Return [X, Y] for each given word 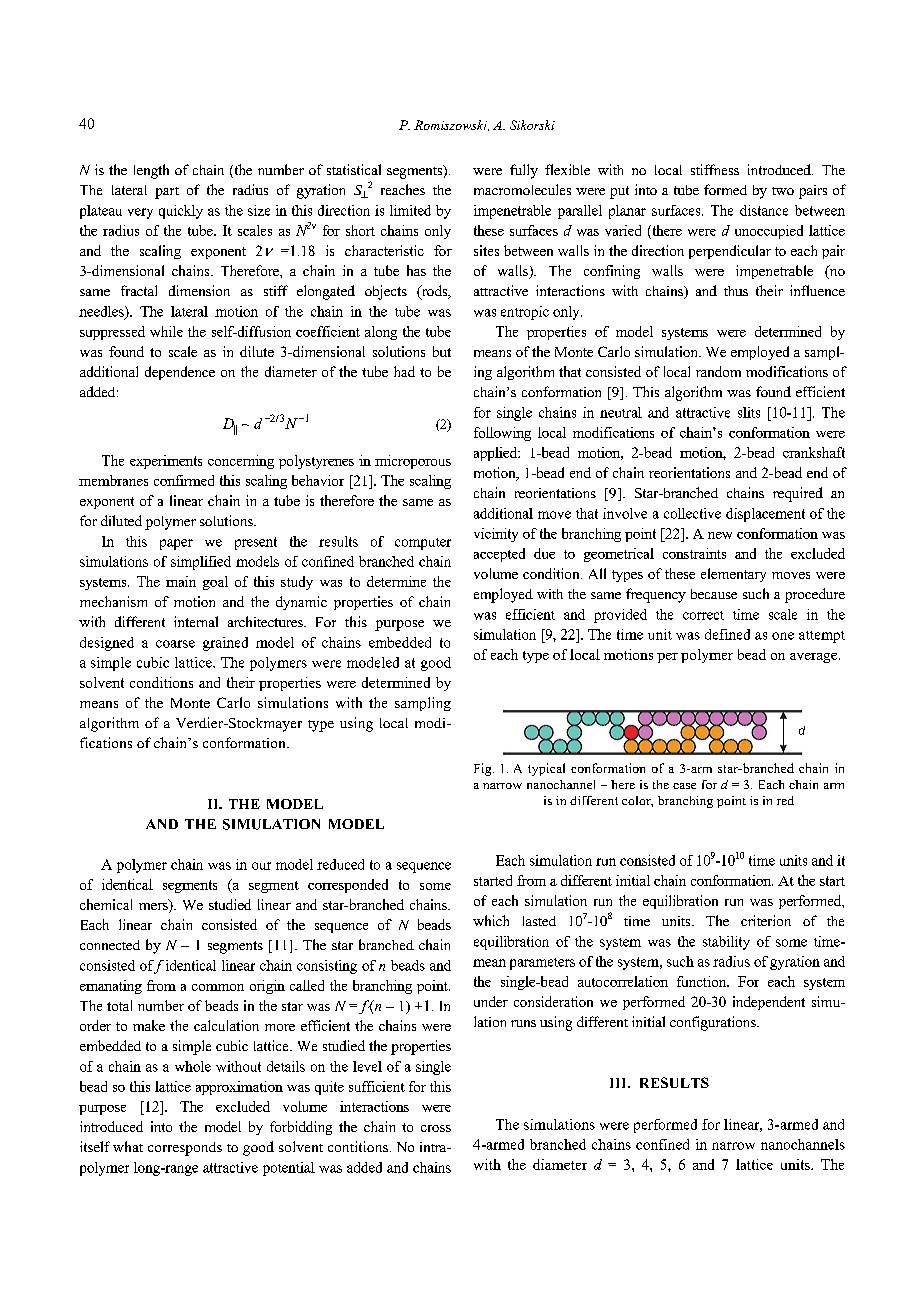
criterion [766, 920]
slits [749, 412]
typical [546, 769]
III [619, 1083]
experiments [166, 462]
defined [727, 634]
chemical [106, 904]
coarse [175, 644]
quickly [181, 212]
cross [436, 1128]
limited [410, 210]
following [502, 434]
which [491, 920]
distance [764, 210]
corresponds [185, 1149]
